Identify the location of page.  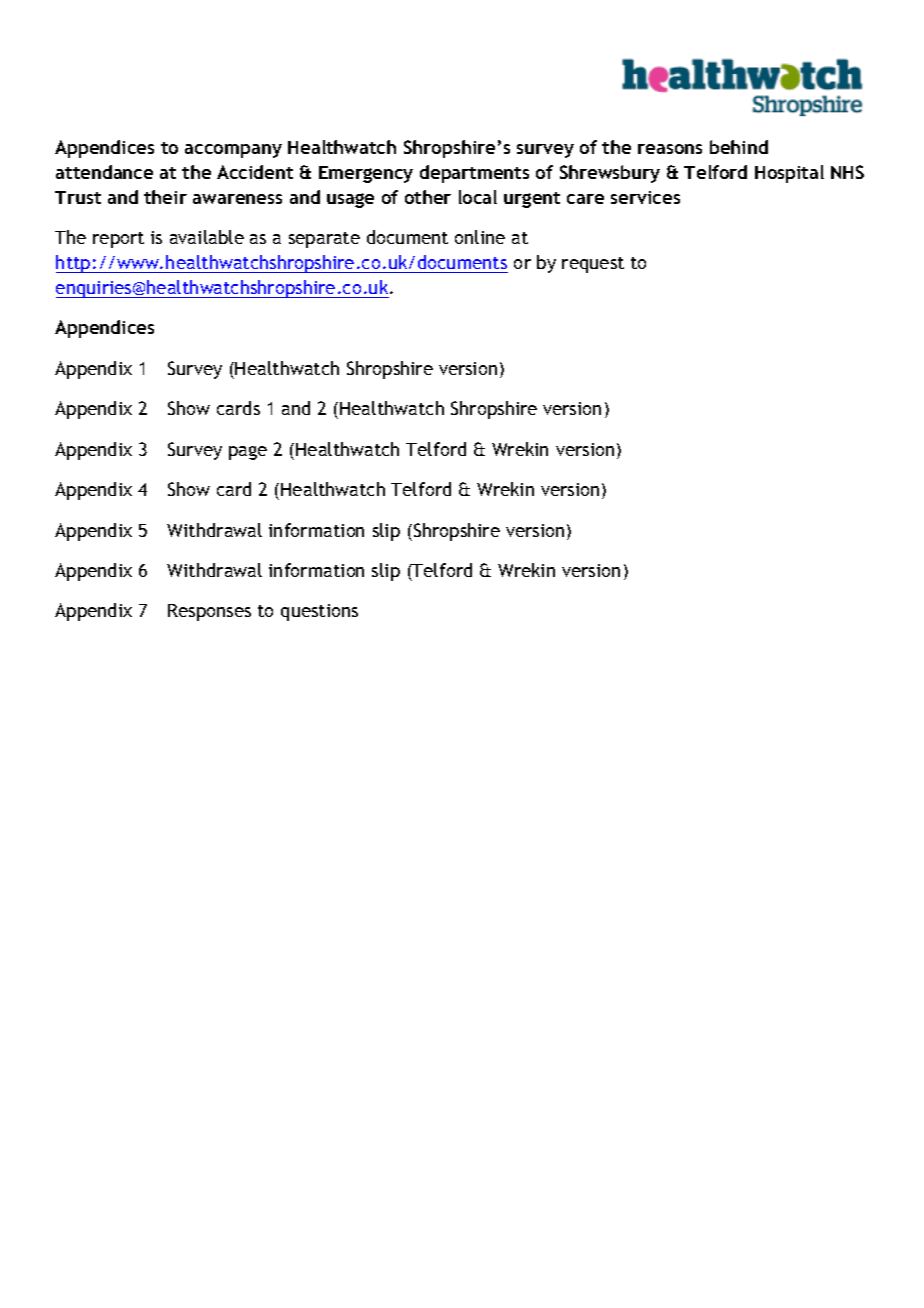
(248, 453).
